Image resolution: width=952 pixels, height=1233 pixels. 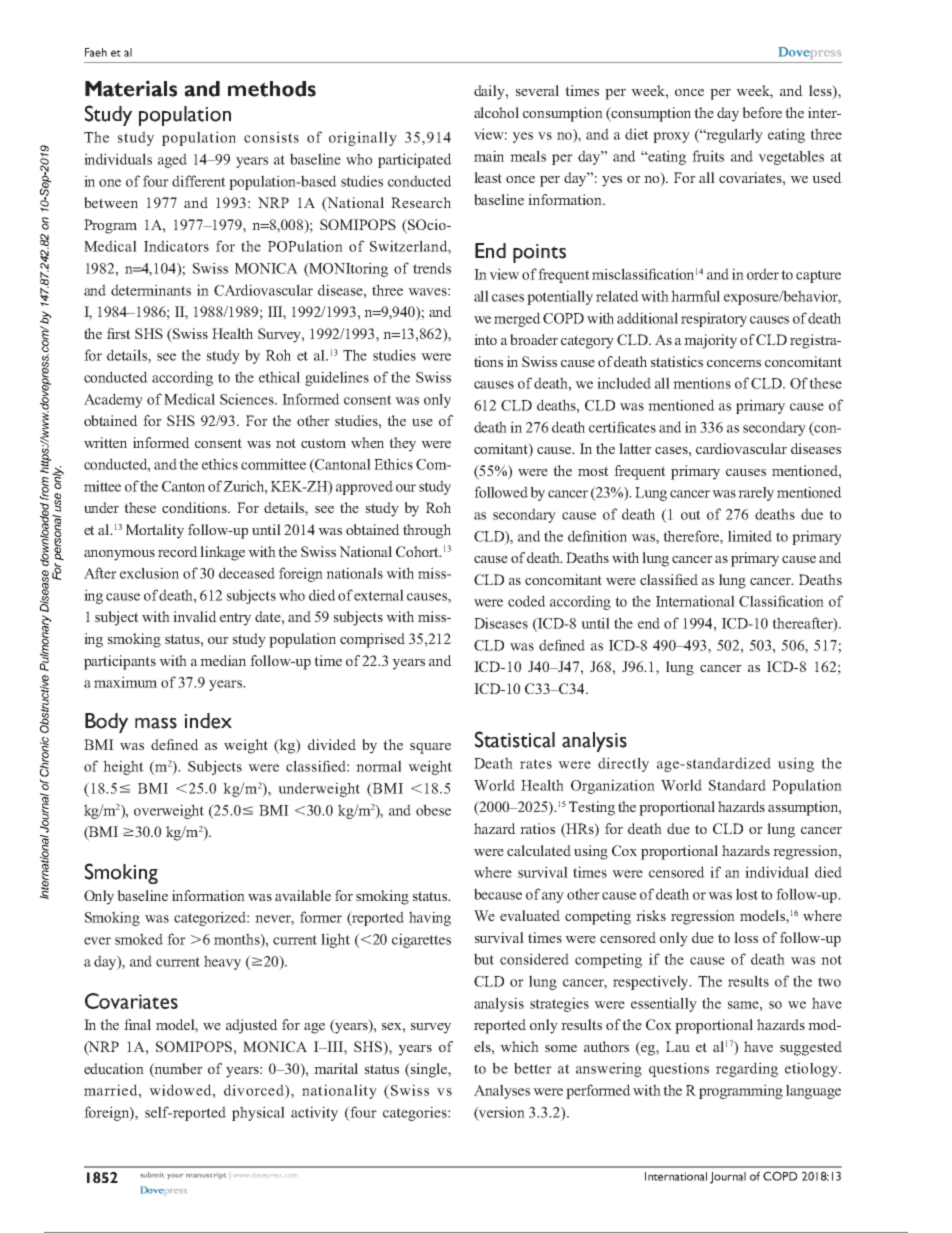 What do you see at coordinates (206, 1175) in the page?
I see `manuscript` at bounding box center [206, 1175].
